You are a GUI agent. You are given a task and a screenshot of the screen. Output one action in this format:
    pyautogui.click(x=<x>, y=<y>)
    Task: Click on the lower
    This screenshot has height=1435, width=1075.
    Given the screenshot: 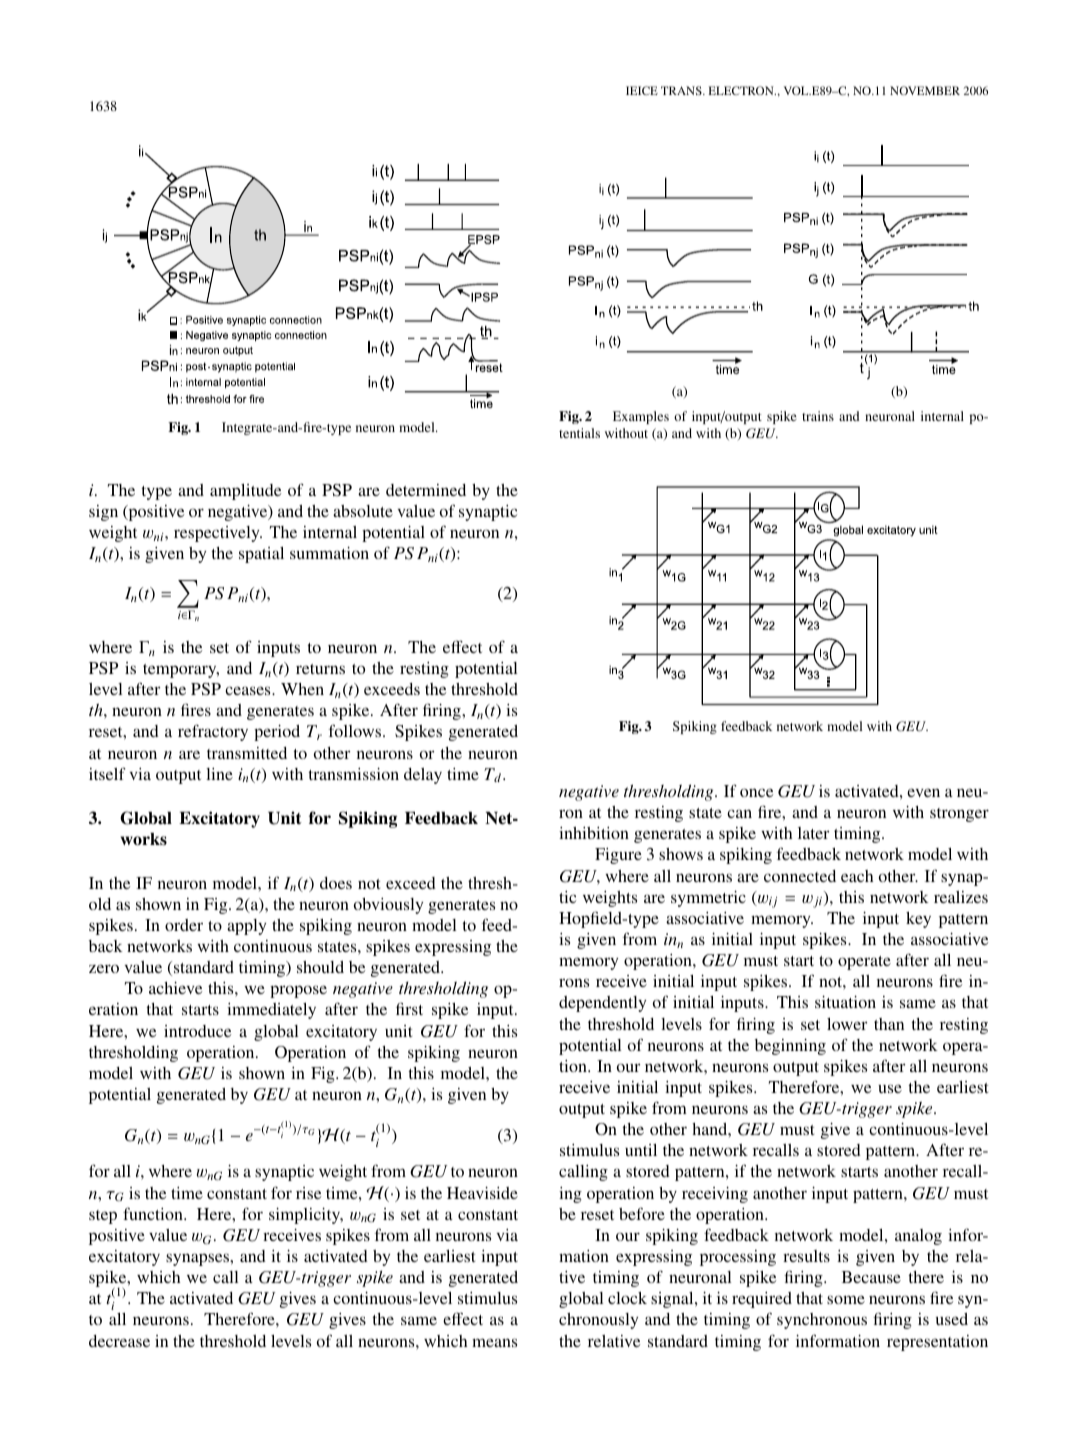 What is the action you would take?
    pyautogui.click(x=847, y=1024)
